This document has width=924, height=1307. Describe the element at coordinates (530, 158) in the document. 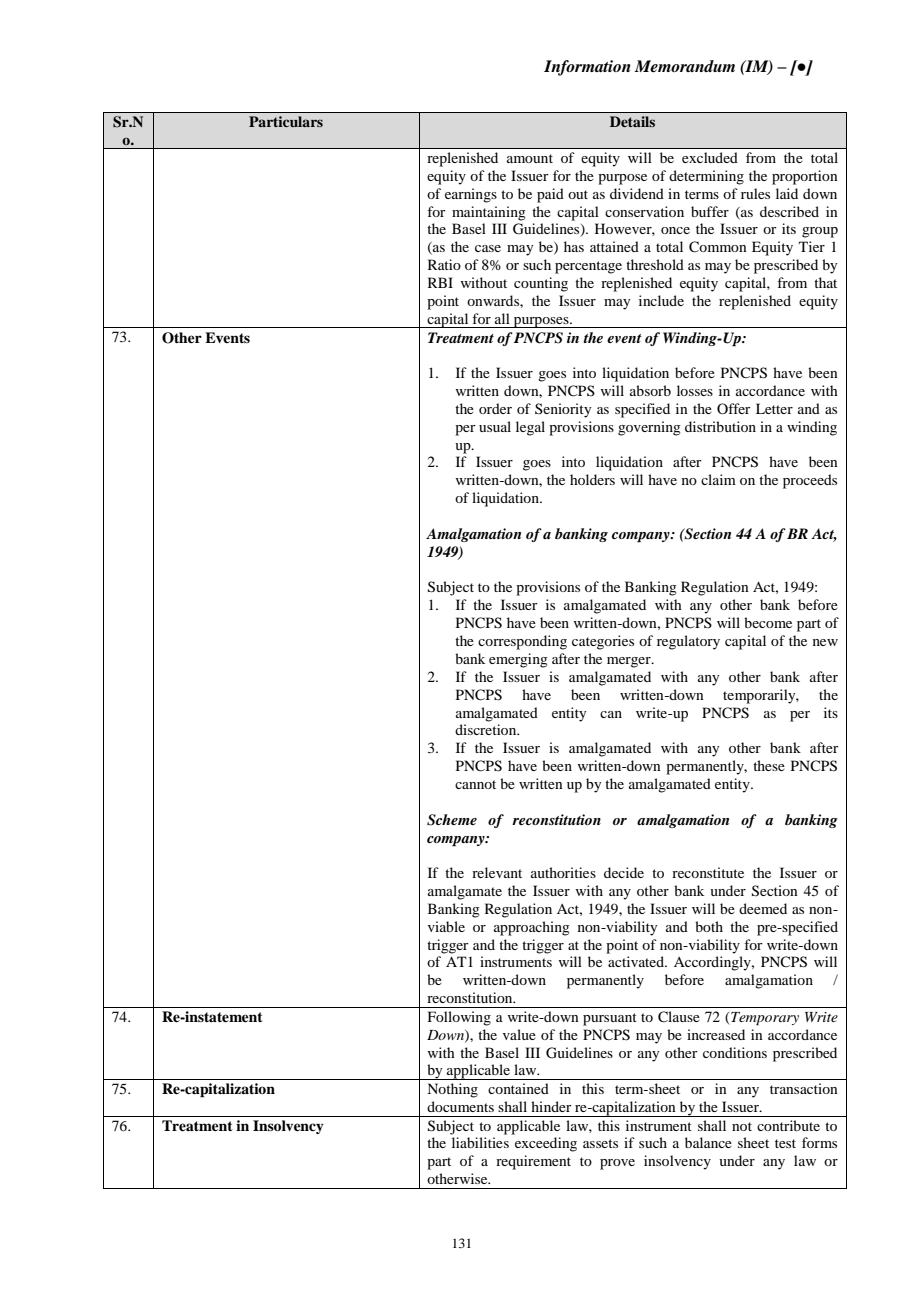

I see `amount` at that location.
